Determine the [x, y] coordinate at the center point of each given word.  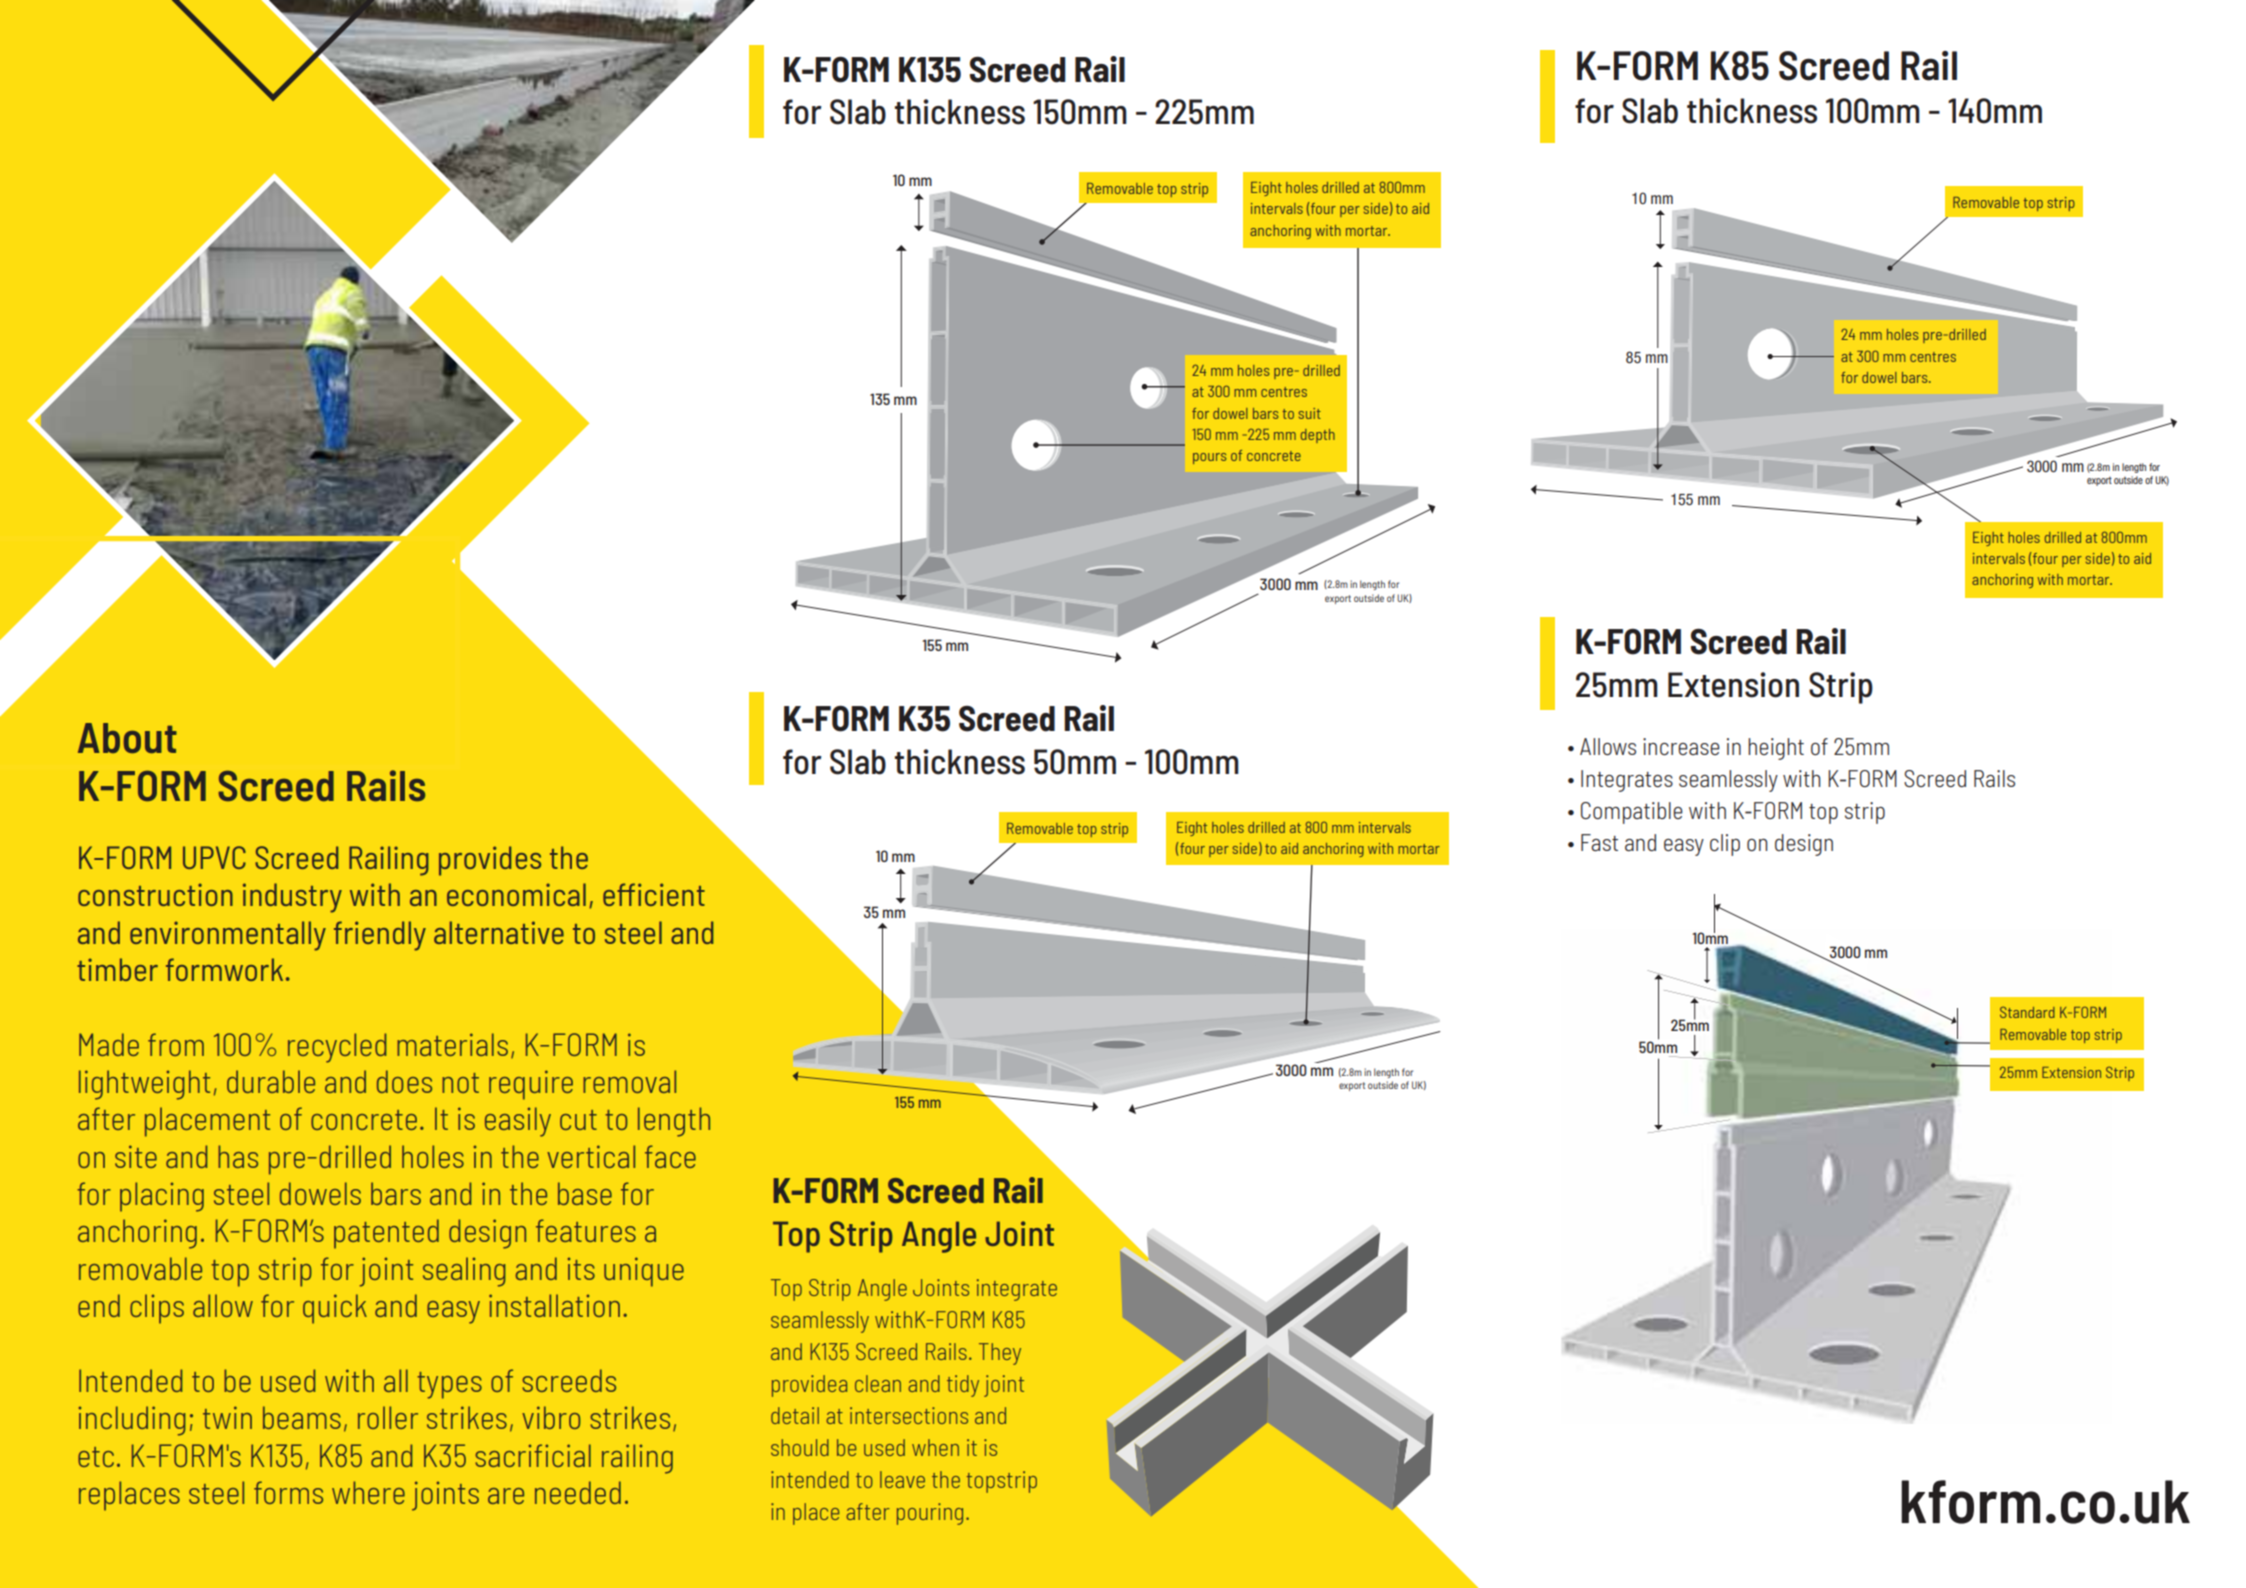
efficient [654, 894]
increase [1681, 746]
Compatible [1632, 813]
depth [1318, 436]
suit [1310, 413]
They [1000, 1354]
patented [386, 1234]
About [127, 738]
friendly [380, 936]
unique [644, 1272]
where [368, 1492]
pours [1210, 458]
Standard [2027, 1012]
